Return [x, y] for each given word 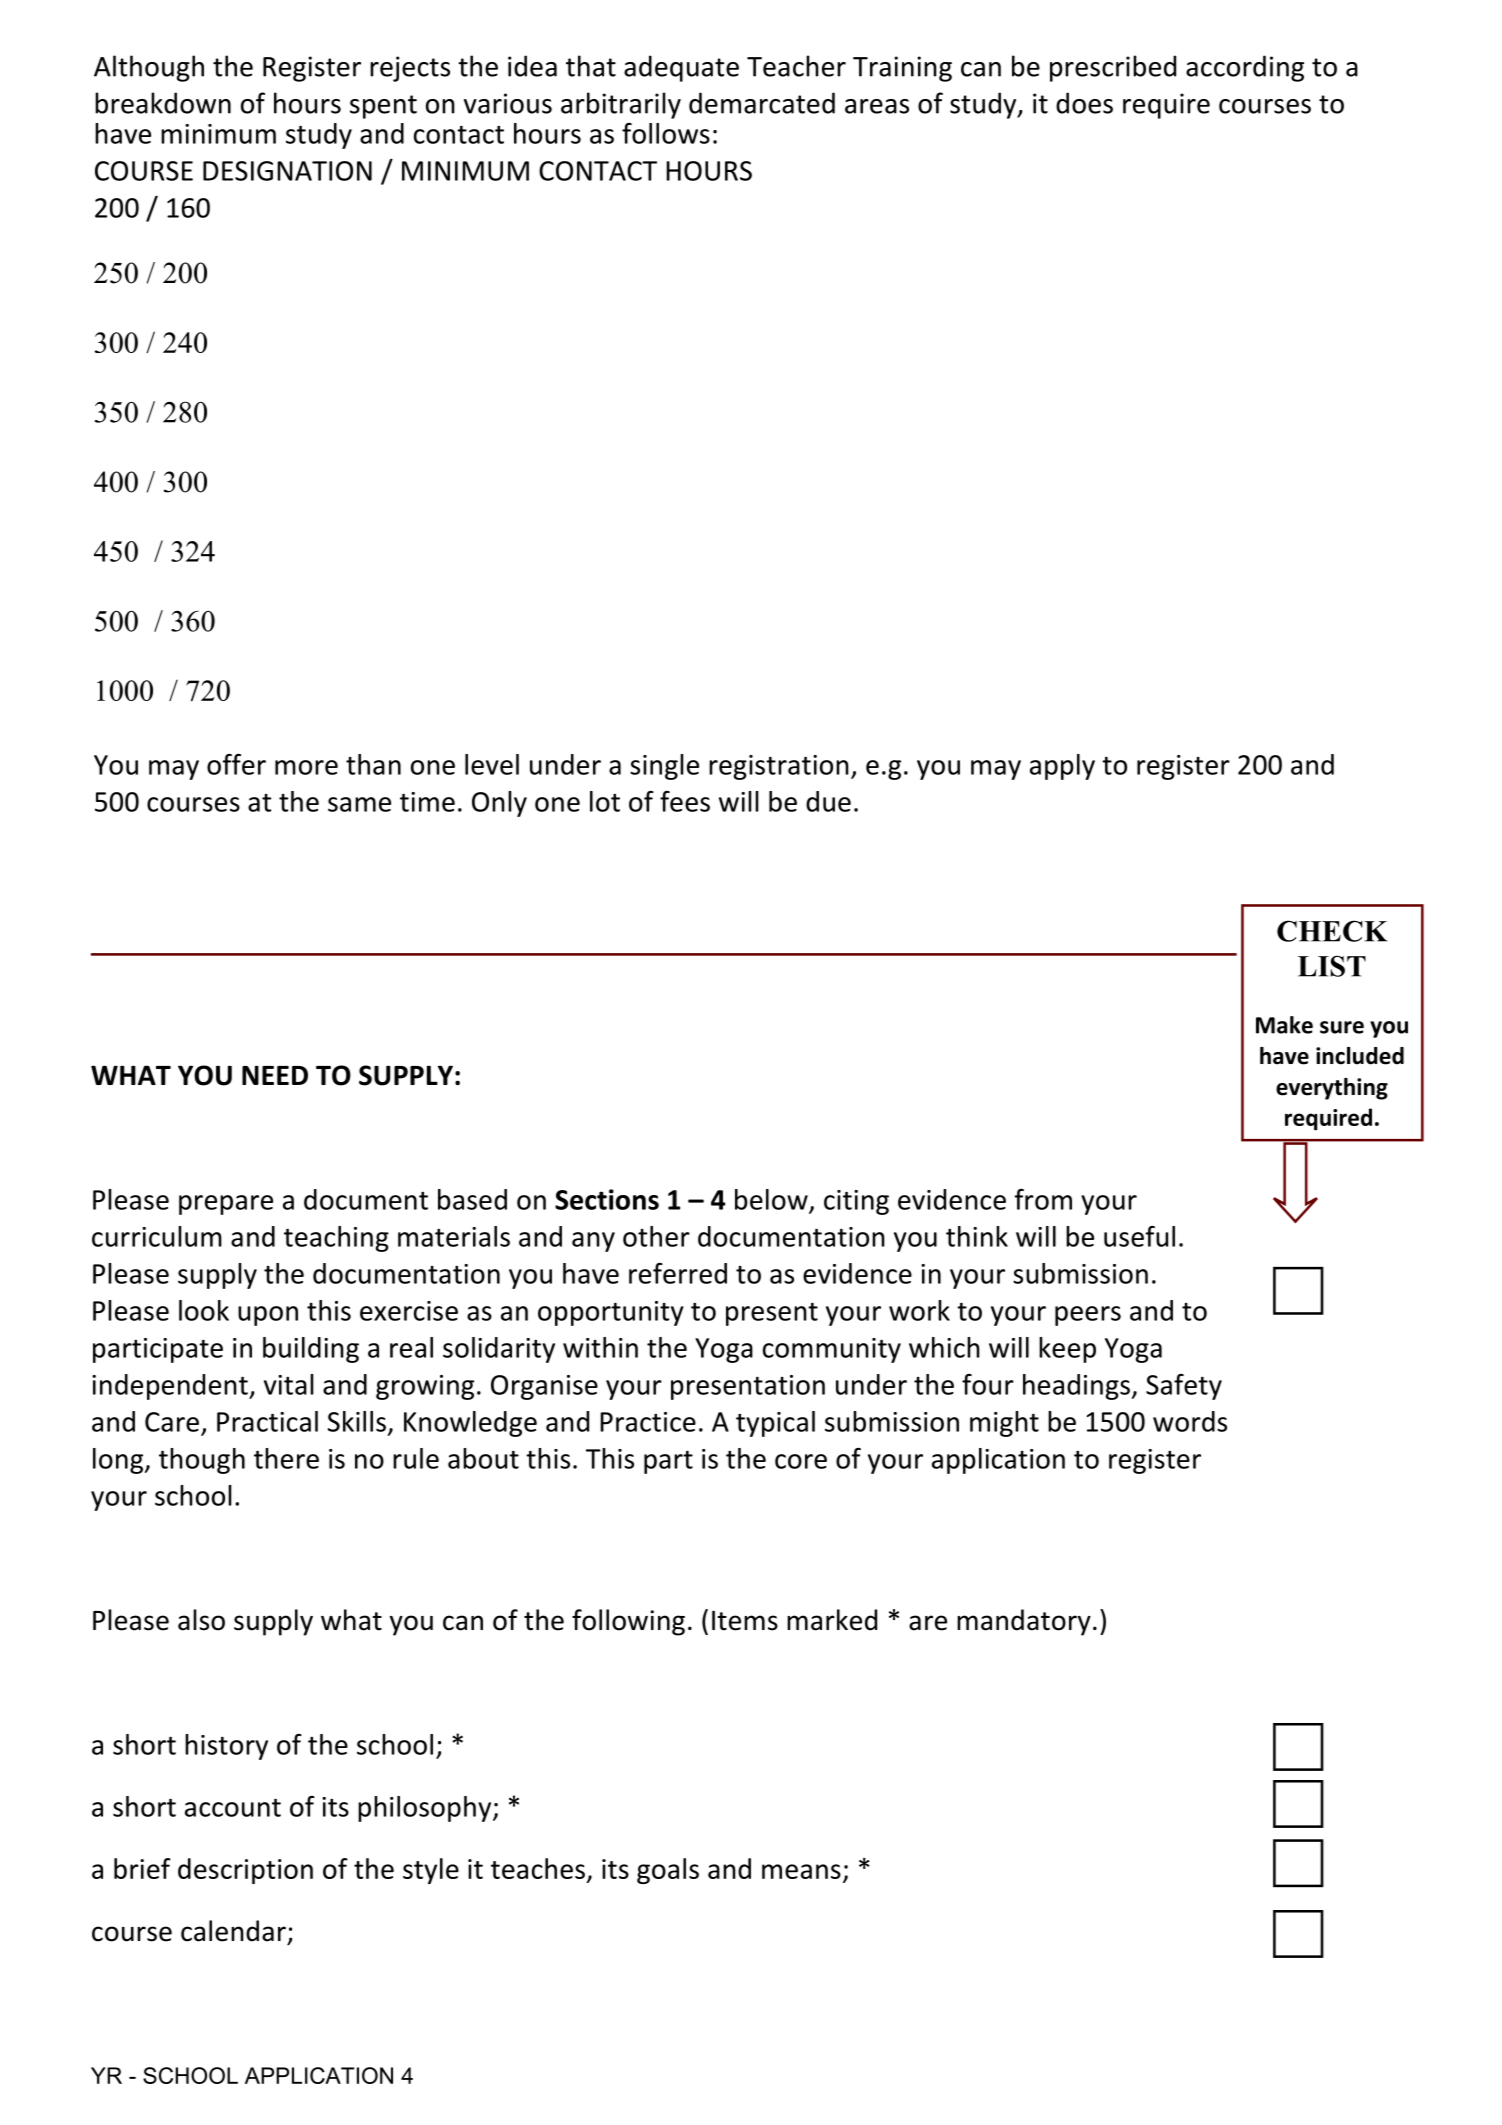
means [801, 1871]
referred [678, 1273]
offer [236, 764]
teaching [336, 1239]
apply [1062, 767]
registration [779, 767]
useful [1139, 1236]
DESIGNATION [287, 171]
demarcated [762, 103]
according [1245, 68]
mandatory [1024, 1622]
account [233, 1808]
